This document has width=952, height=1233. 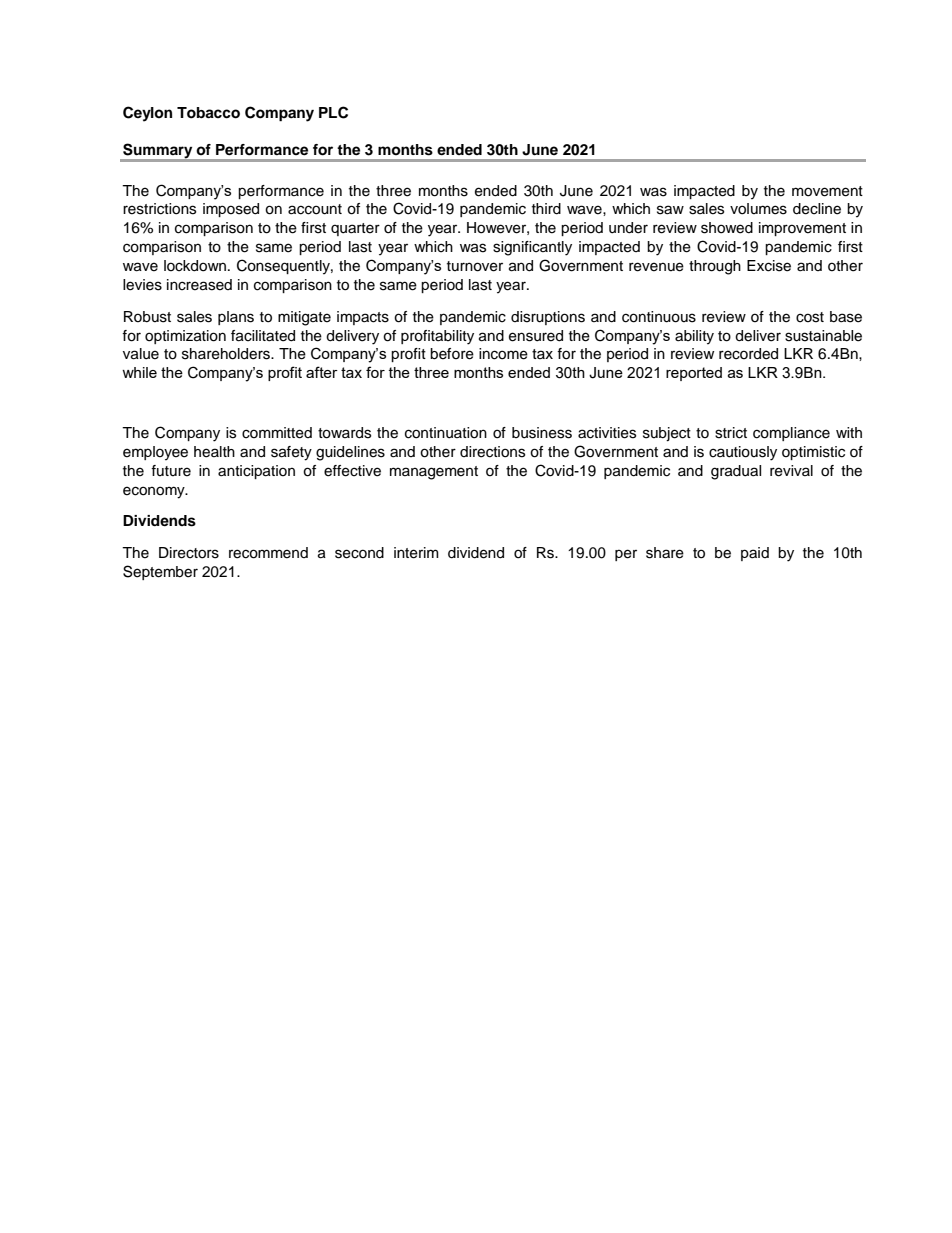 I want to click on showed, so click(x=727, y=228).
